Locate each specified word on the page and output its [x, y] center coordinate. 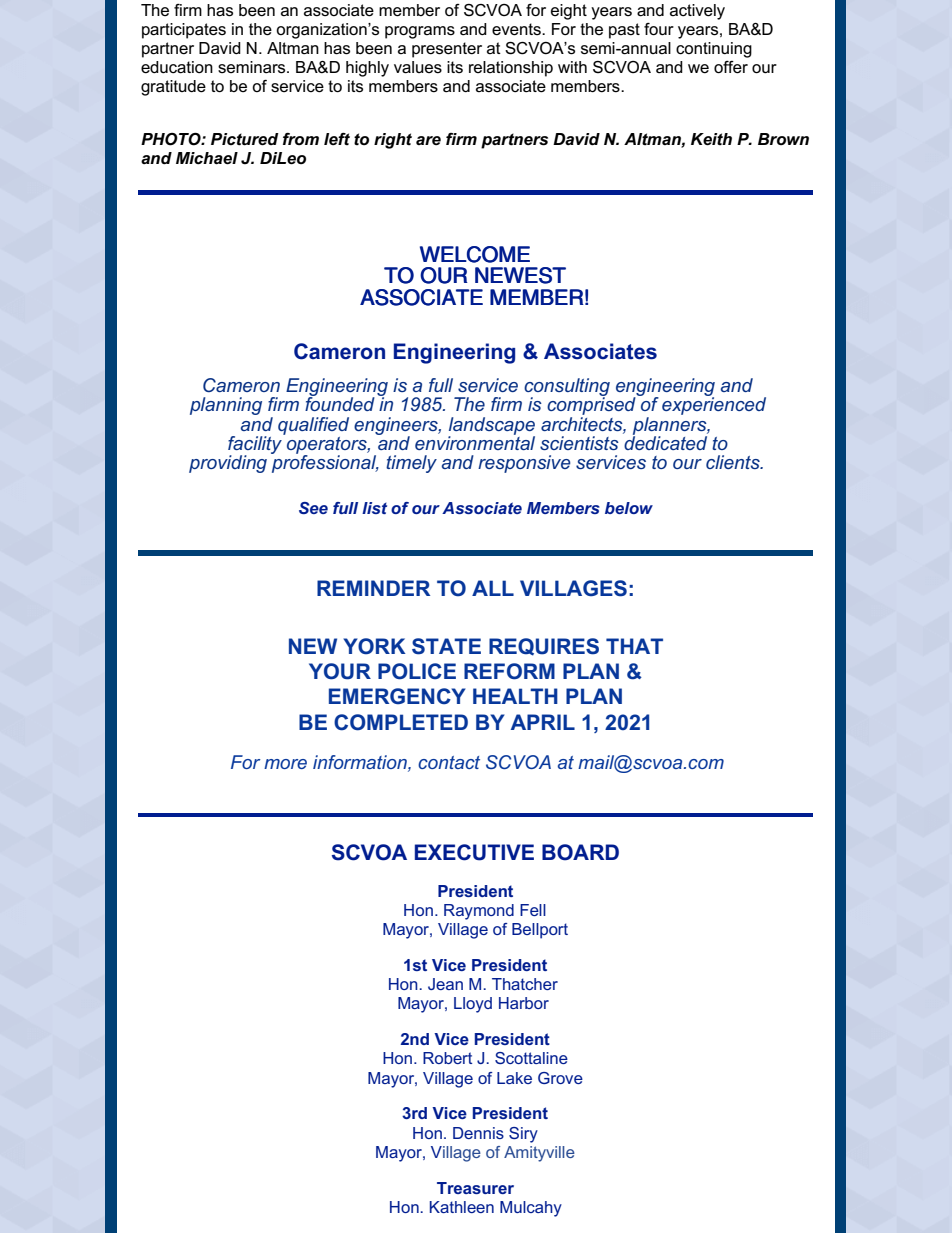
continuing [714, 50]
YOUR [340, 671]
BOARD [580, 852]
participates [184, 31]
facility [256, 444]
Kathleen [462, 1207]
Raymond [479, 912]
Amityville [539, 1154]
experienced [714, 405]
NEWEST [520, 275]
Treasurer [475, 1188]
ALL [493, 588]
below [629, 508]
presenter [447, 50]
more [285, 764]
